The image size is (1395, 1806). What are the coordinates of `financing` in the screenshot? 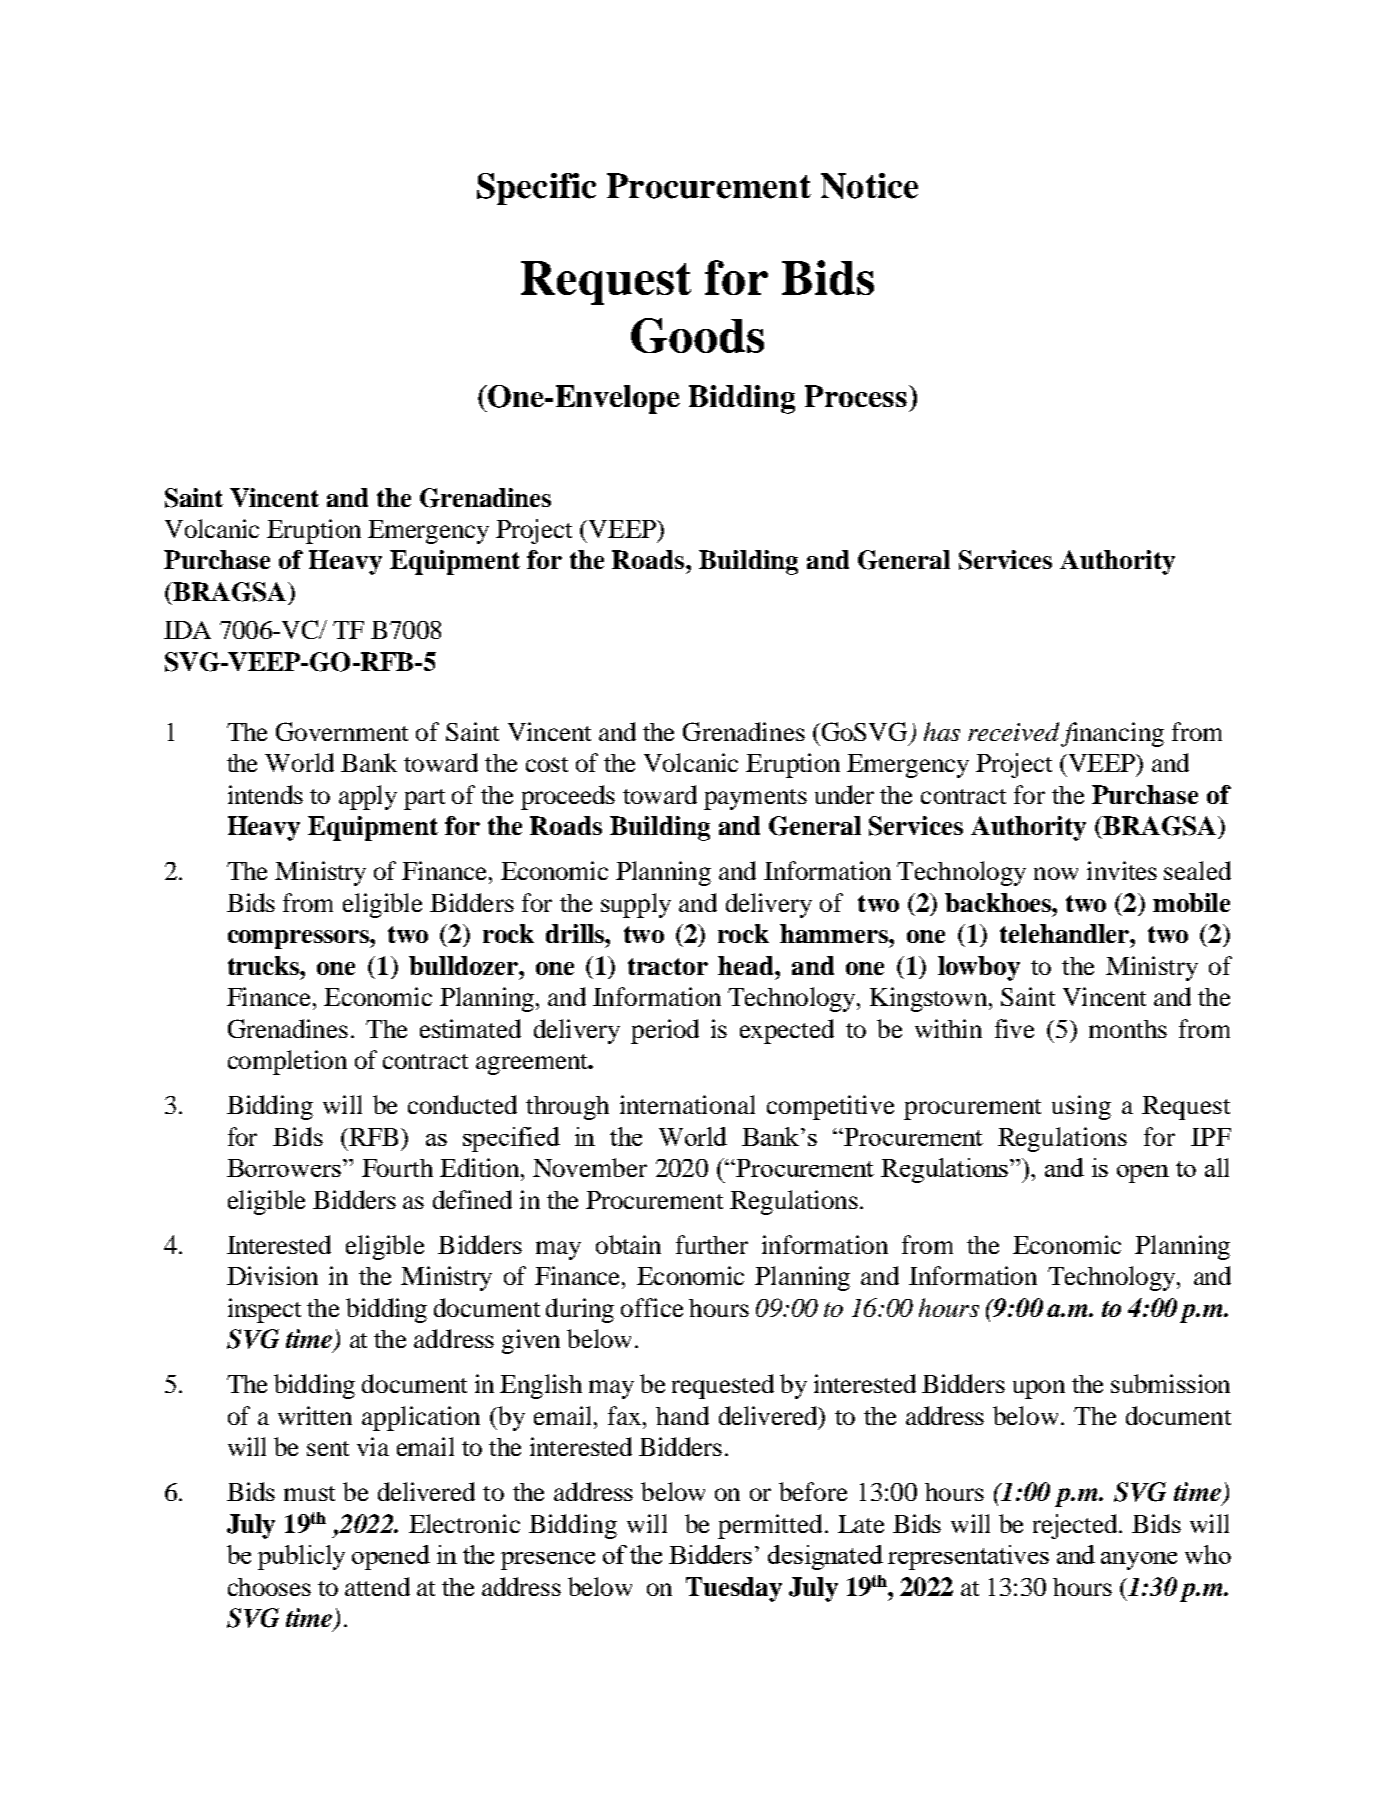 It's located at (1112, 734).
